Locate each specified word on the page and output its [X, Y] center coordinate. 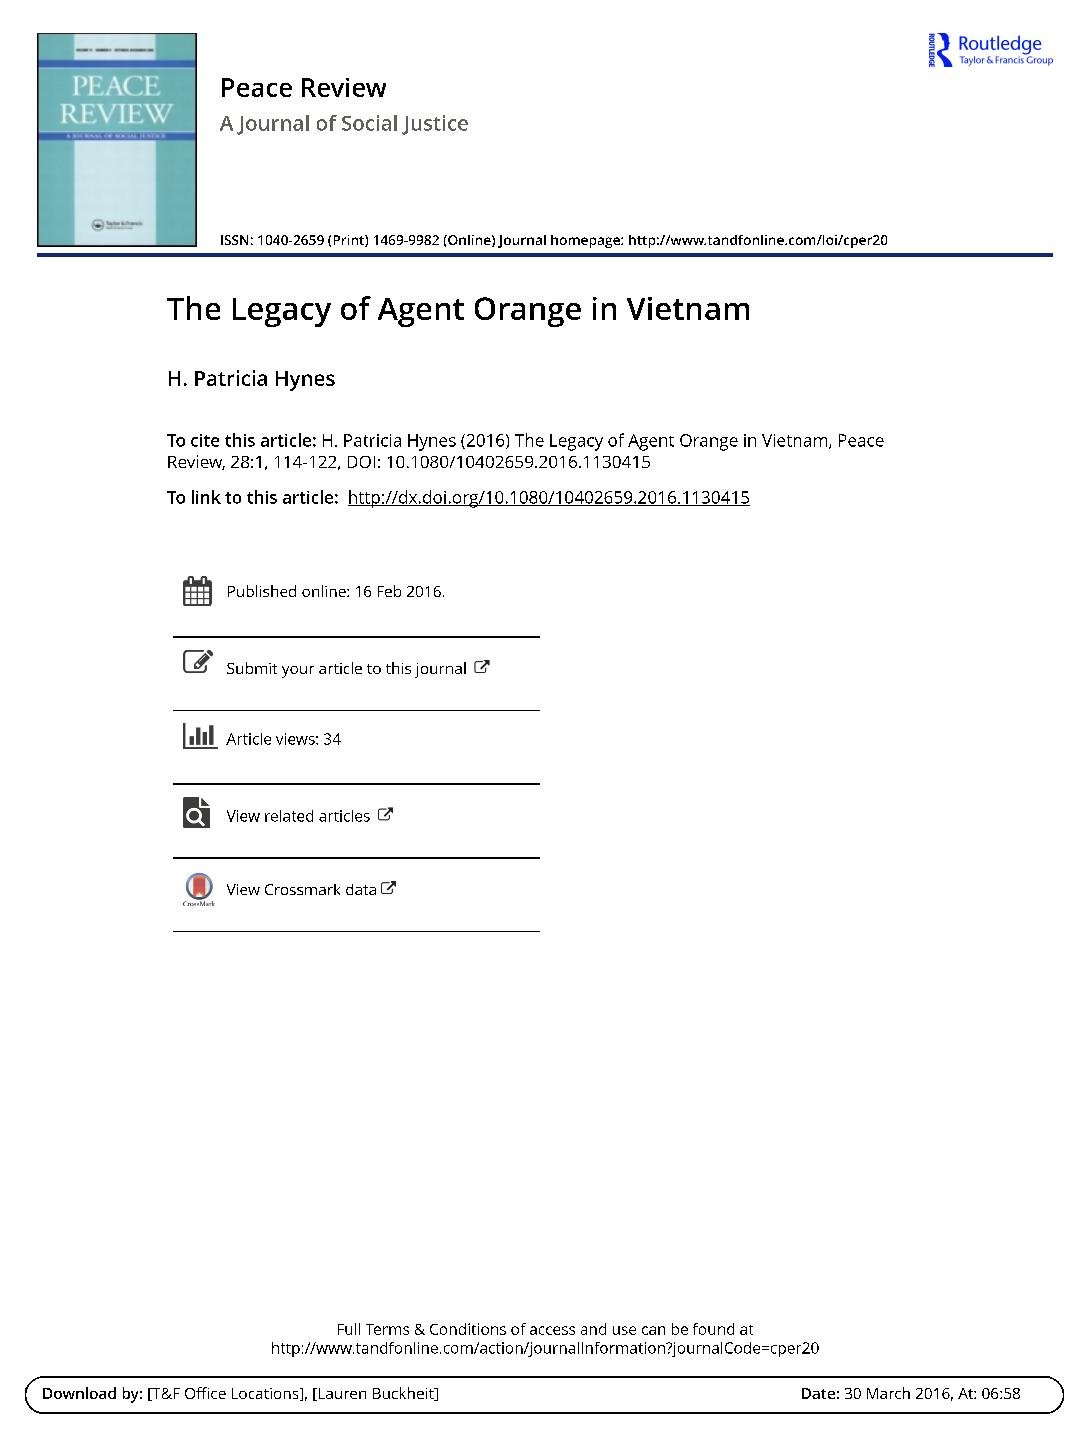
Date [818, 1393]
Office [205, 1393]
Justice [435, 125]
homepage [586, 241]
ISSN [234, 240]
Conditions [468, 1329]
